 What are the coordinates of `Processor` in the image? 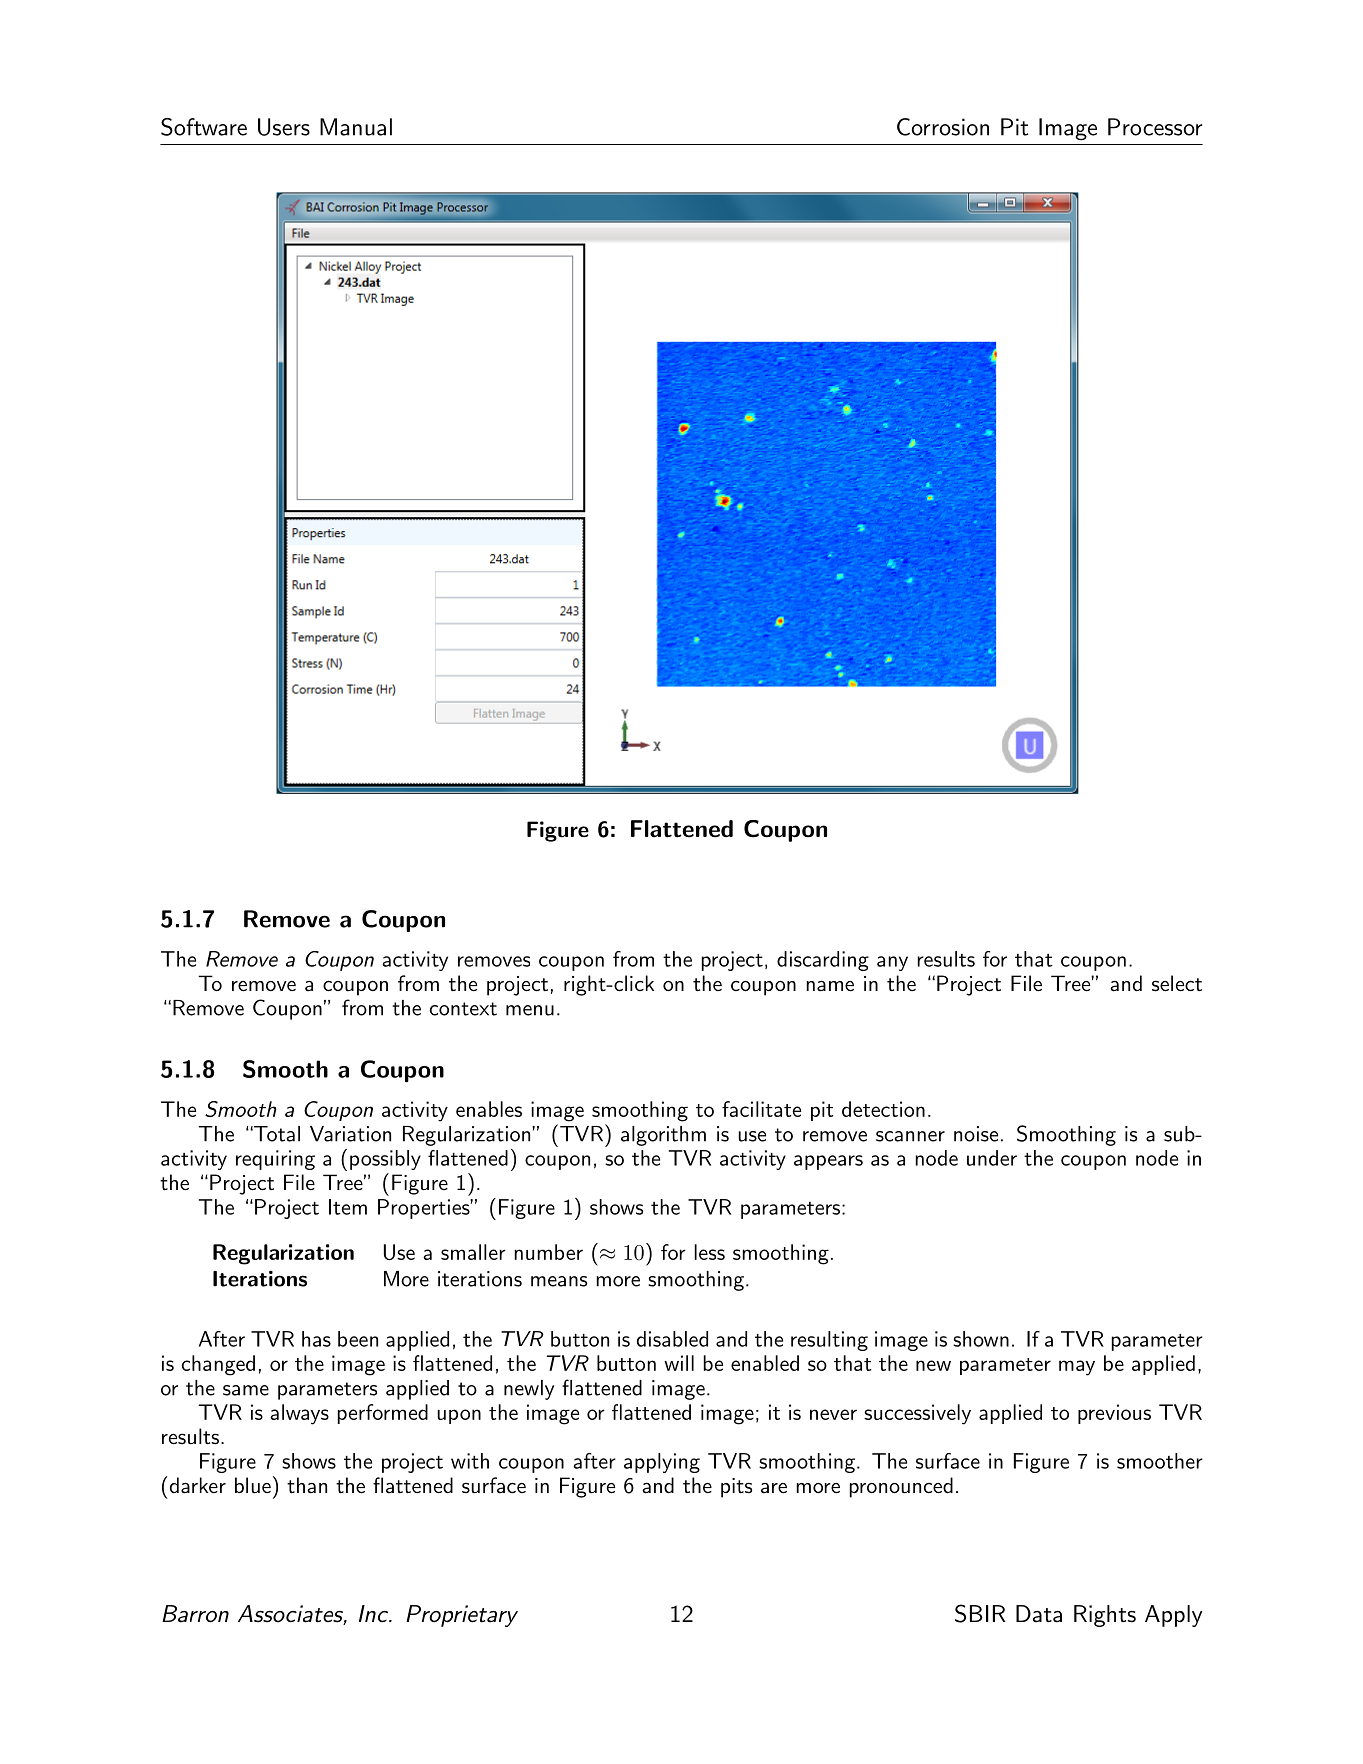 It's located at (1155, 127).
